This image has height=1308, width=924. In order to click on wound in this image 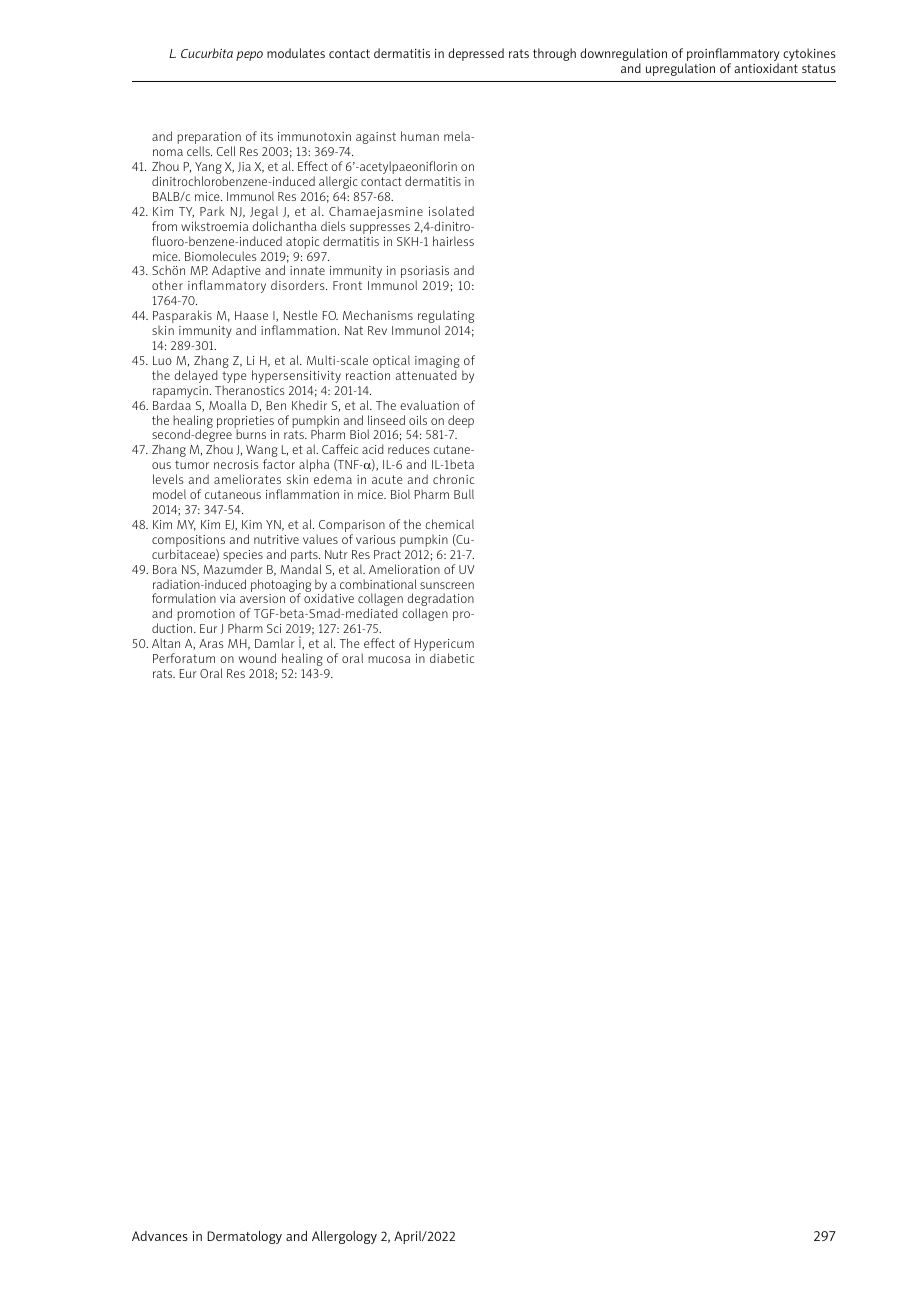, I will do `click(257, 658)`.
